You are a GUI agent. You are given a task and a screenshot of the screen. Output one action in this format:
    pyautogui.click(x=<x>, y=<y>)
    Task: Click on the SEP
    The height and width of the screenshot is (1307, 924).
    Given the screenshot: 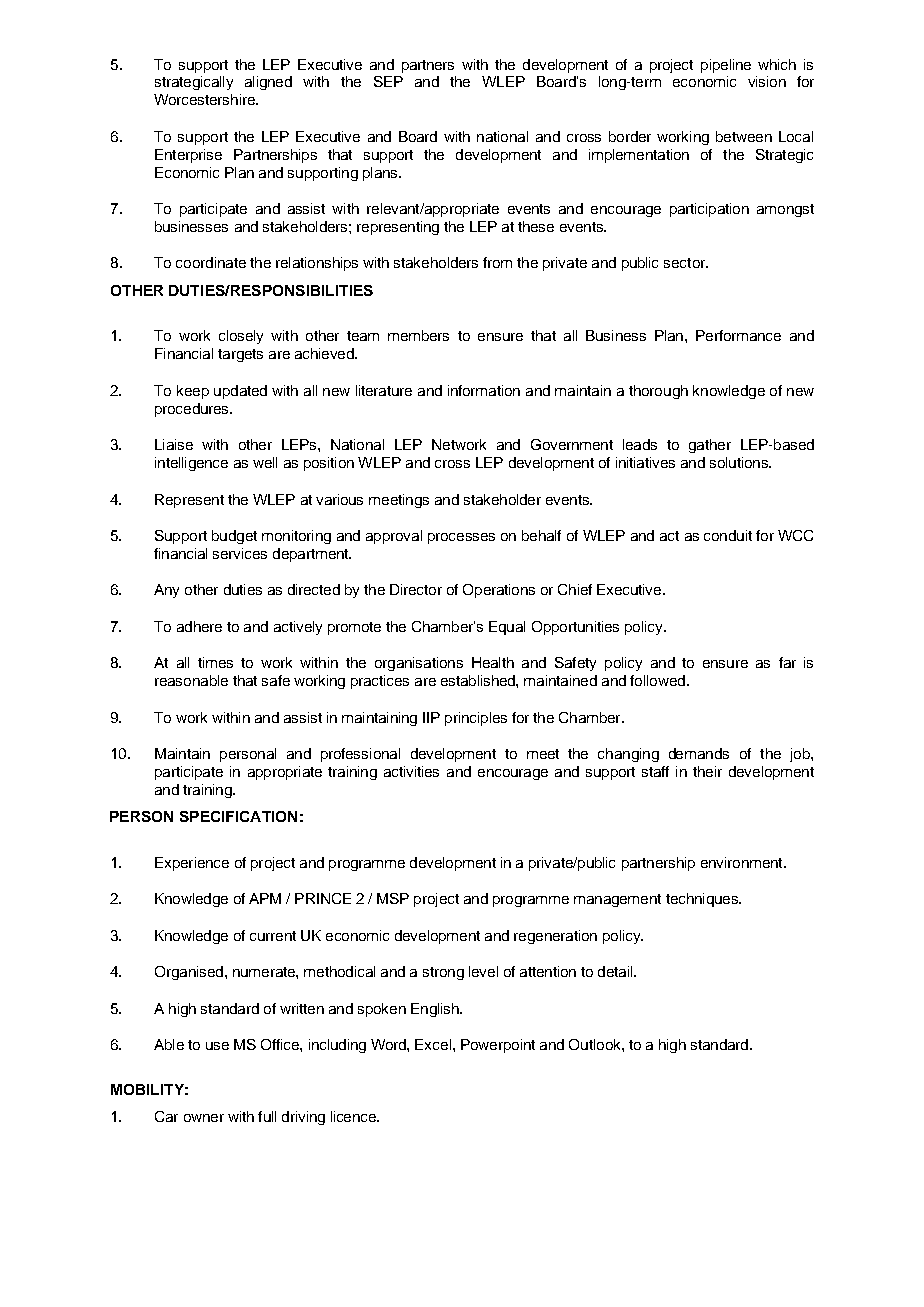 What is the action you would take?
    pyautogui.click(x=388, y=81)
